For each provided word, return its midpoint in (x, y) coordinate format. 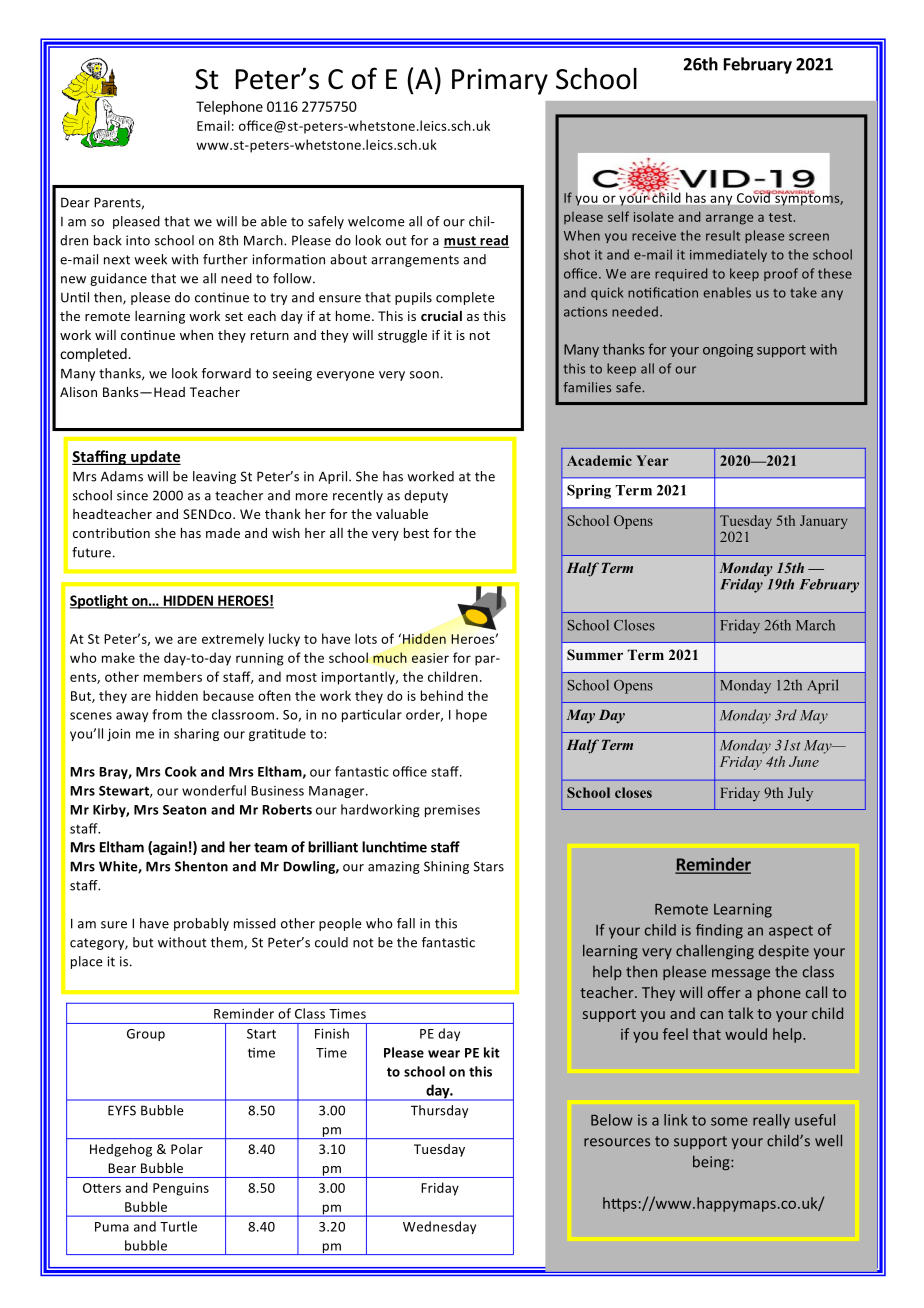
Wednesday (439, 1227)
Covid (754, 197)
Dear (75, 202)
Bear (122, 1168)
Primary (500, 82)
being (712, 1162)
